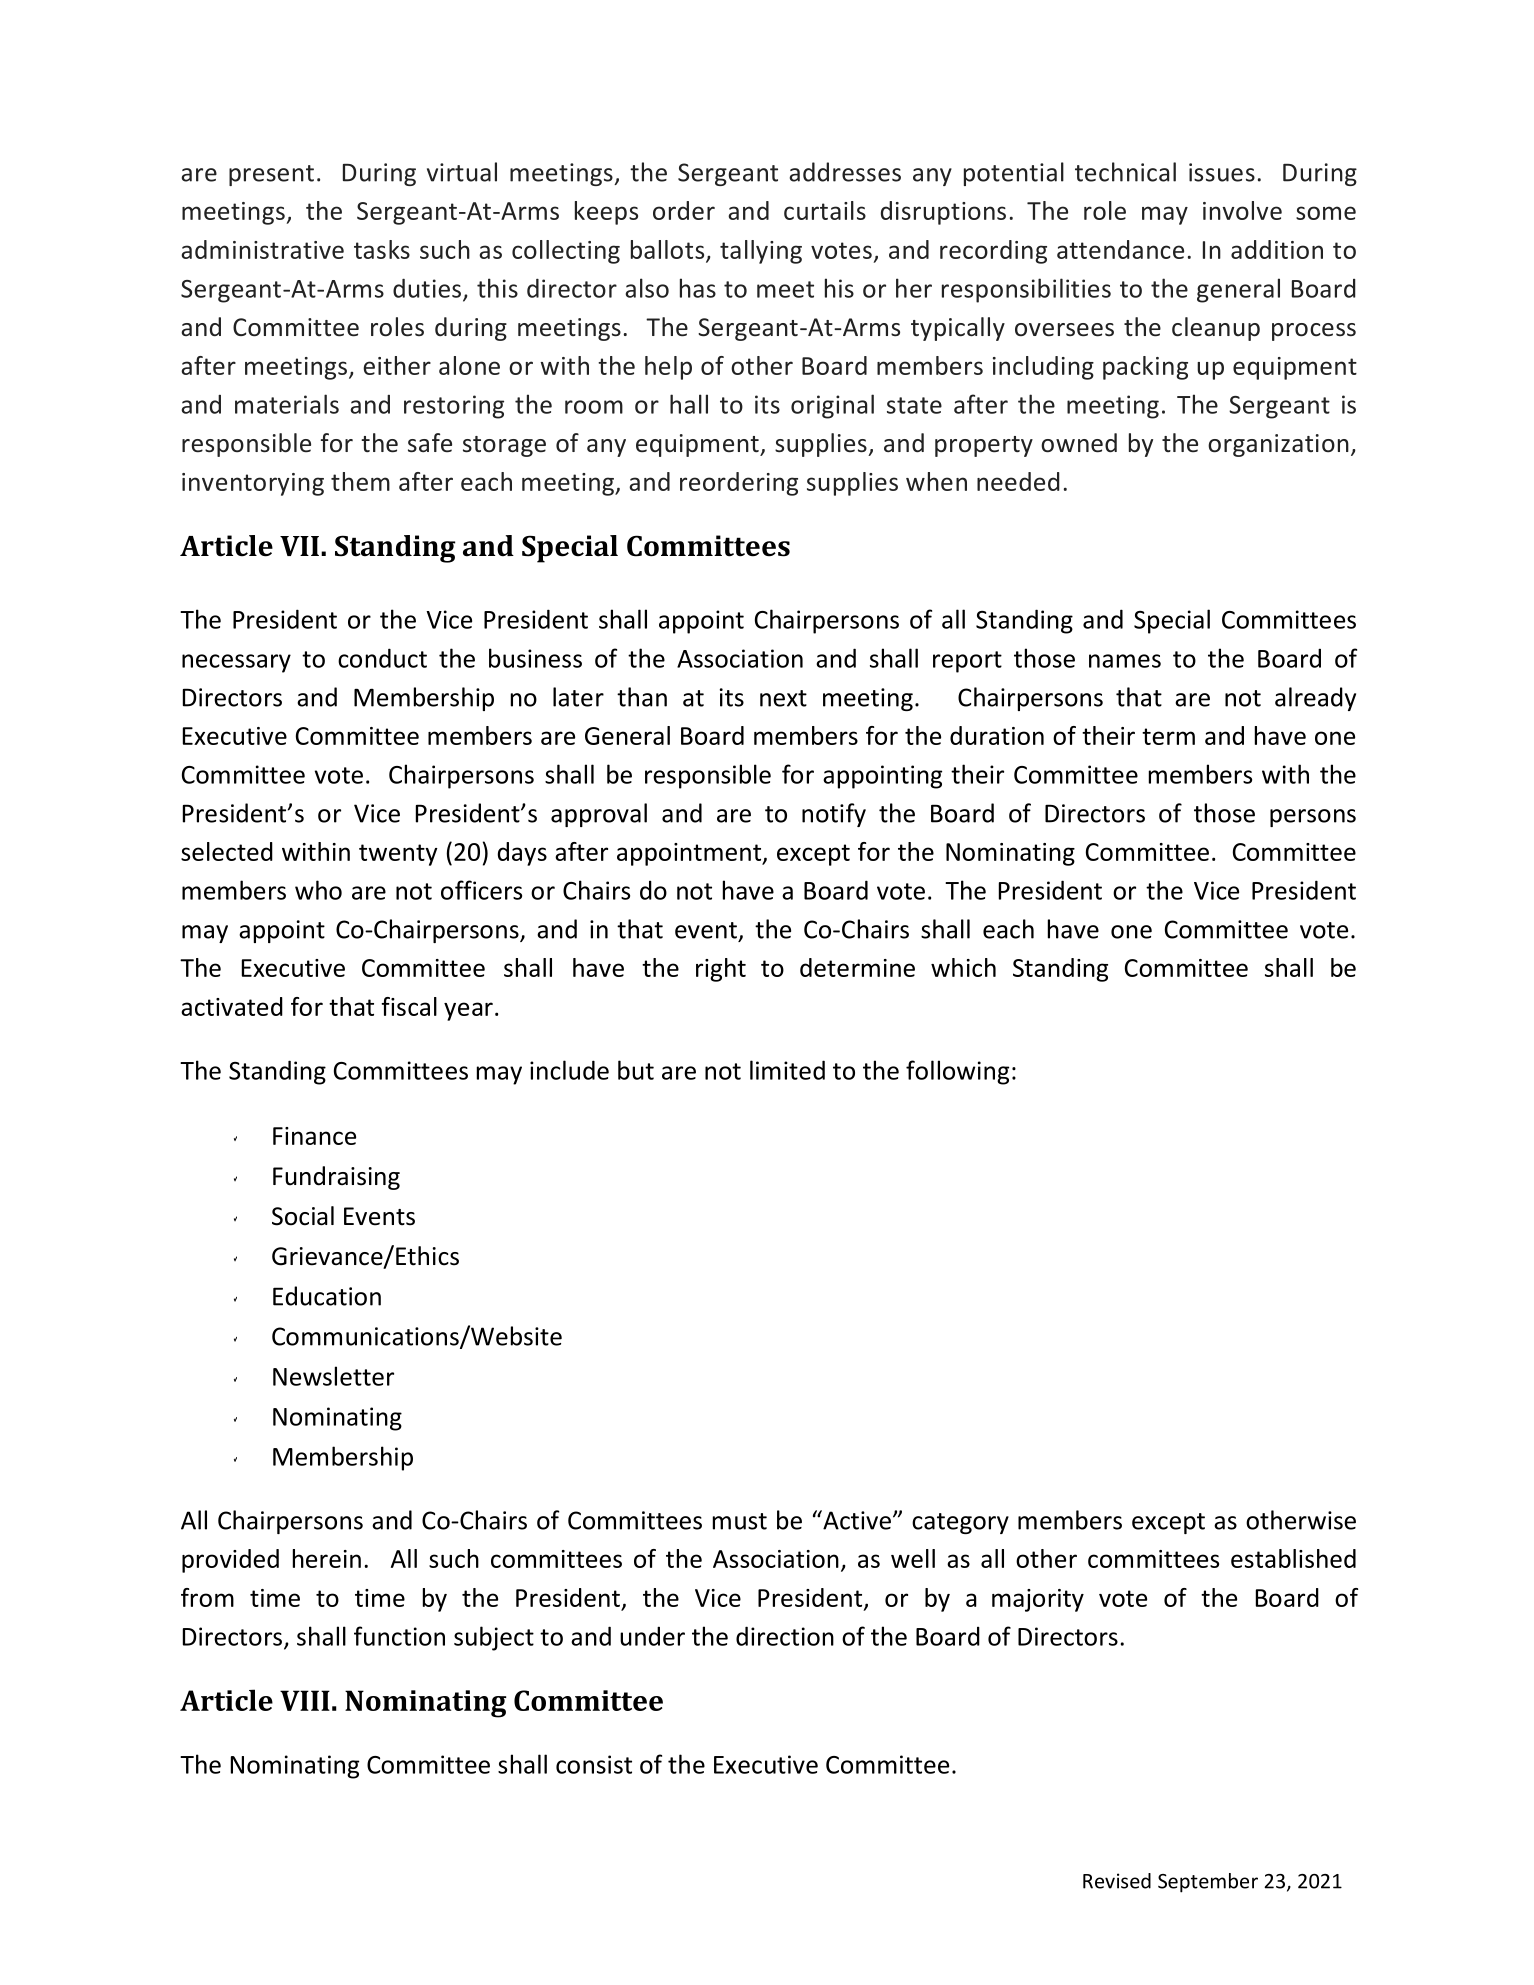 The image size is (1534, 1985). Describe the element at coordinates (761, 252) in the screenshot. I see `tallying` at that location.
